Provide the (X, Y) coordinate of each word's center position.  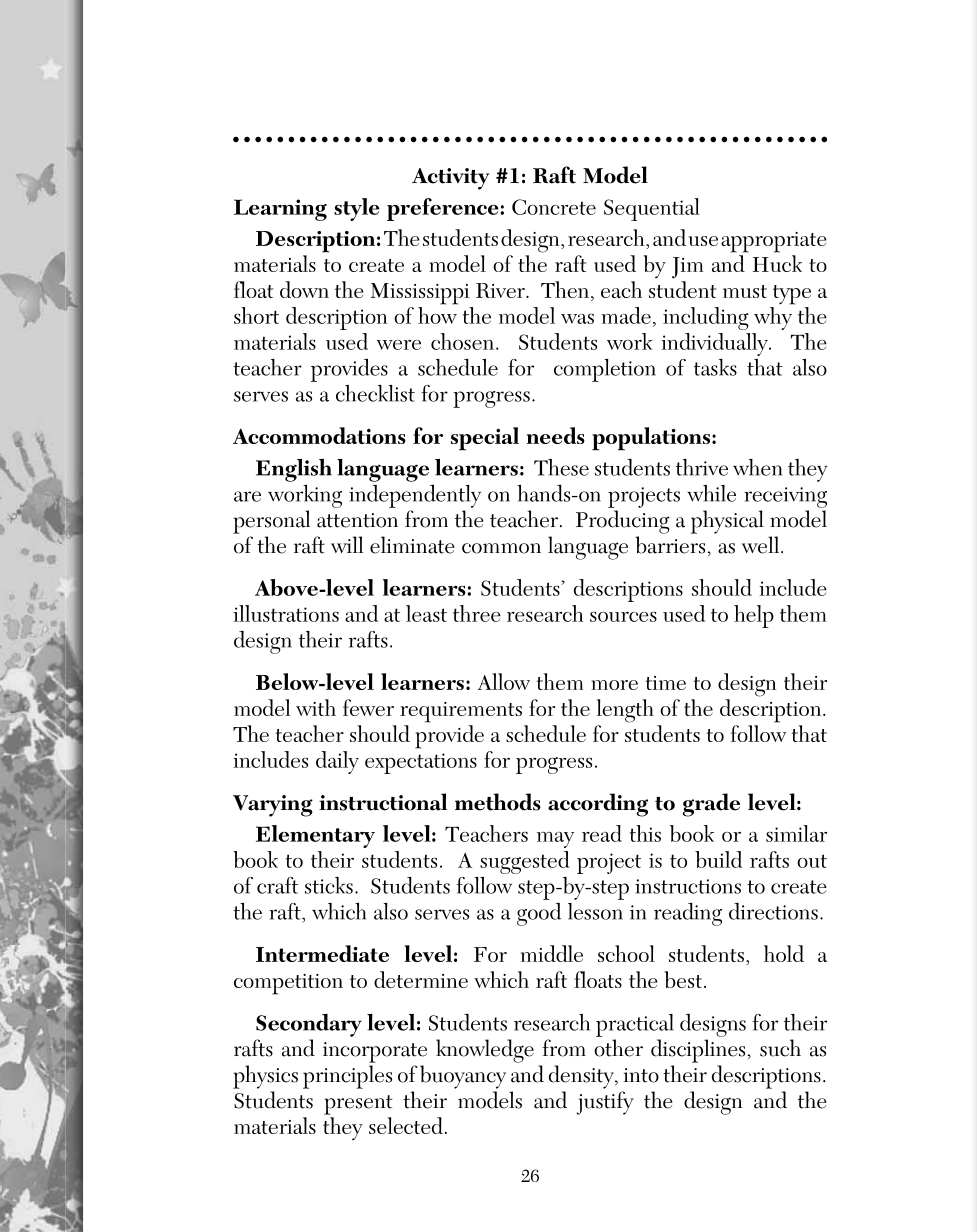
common (501, 548)
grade (711, 805)
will (347, 544)
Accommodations (319, 435)
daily (337, 762)
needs (556, 435)
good (539, 914)
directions (773, 911)
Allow (503, 681)
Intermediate (322, 953)
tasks (715, 367)
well (762, 545)
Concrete (554, 207)
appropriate (773, 242)
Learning (280, 210)
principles (347, 1077)
